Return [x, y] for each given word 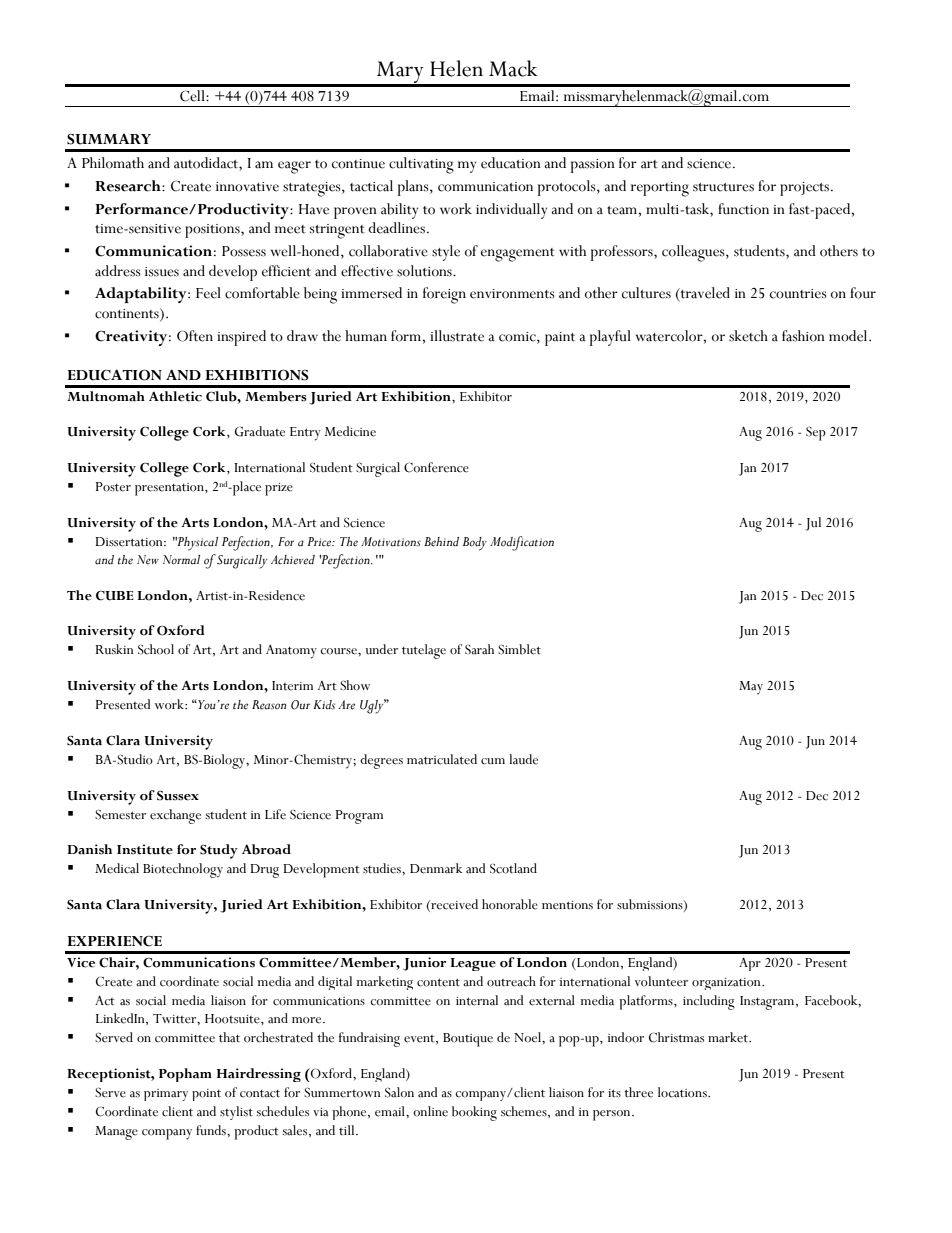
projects [804, 189]
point [206, 1095]
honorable [510, 904]
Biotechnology [183, 870]
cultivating [421, 165]
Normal [181, 560]
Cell [193, 96]
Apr [750, 964]
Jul [813, 524]
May [751, 688]
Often [195, 336]
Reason [269, 705]
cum [493, 761]
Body [475, 544]
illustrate [457, 336]
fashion [803, 336]
